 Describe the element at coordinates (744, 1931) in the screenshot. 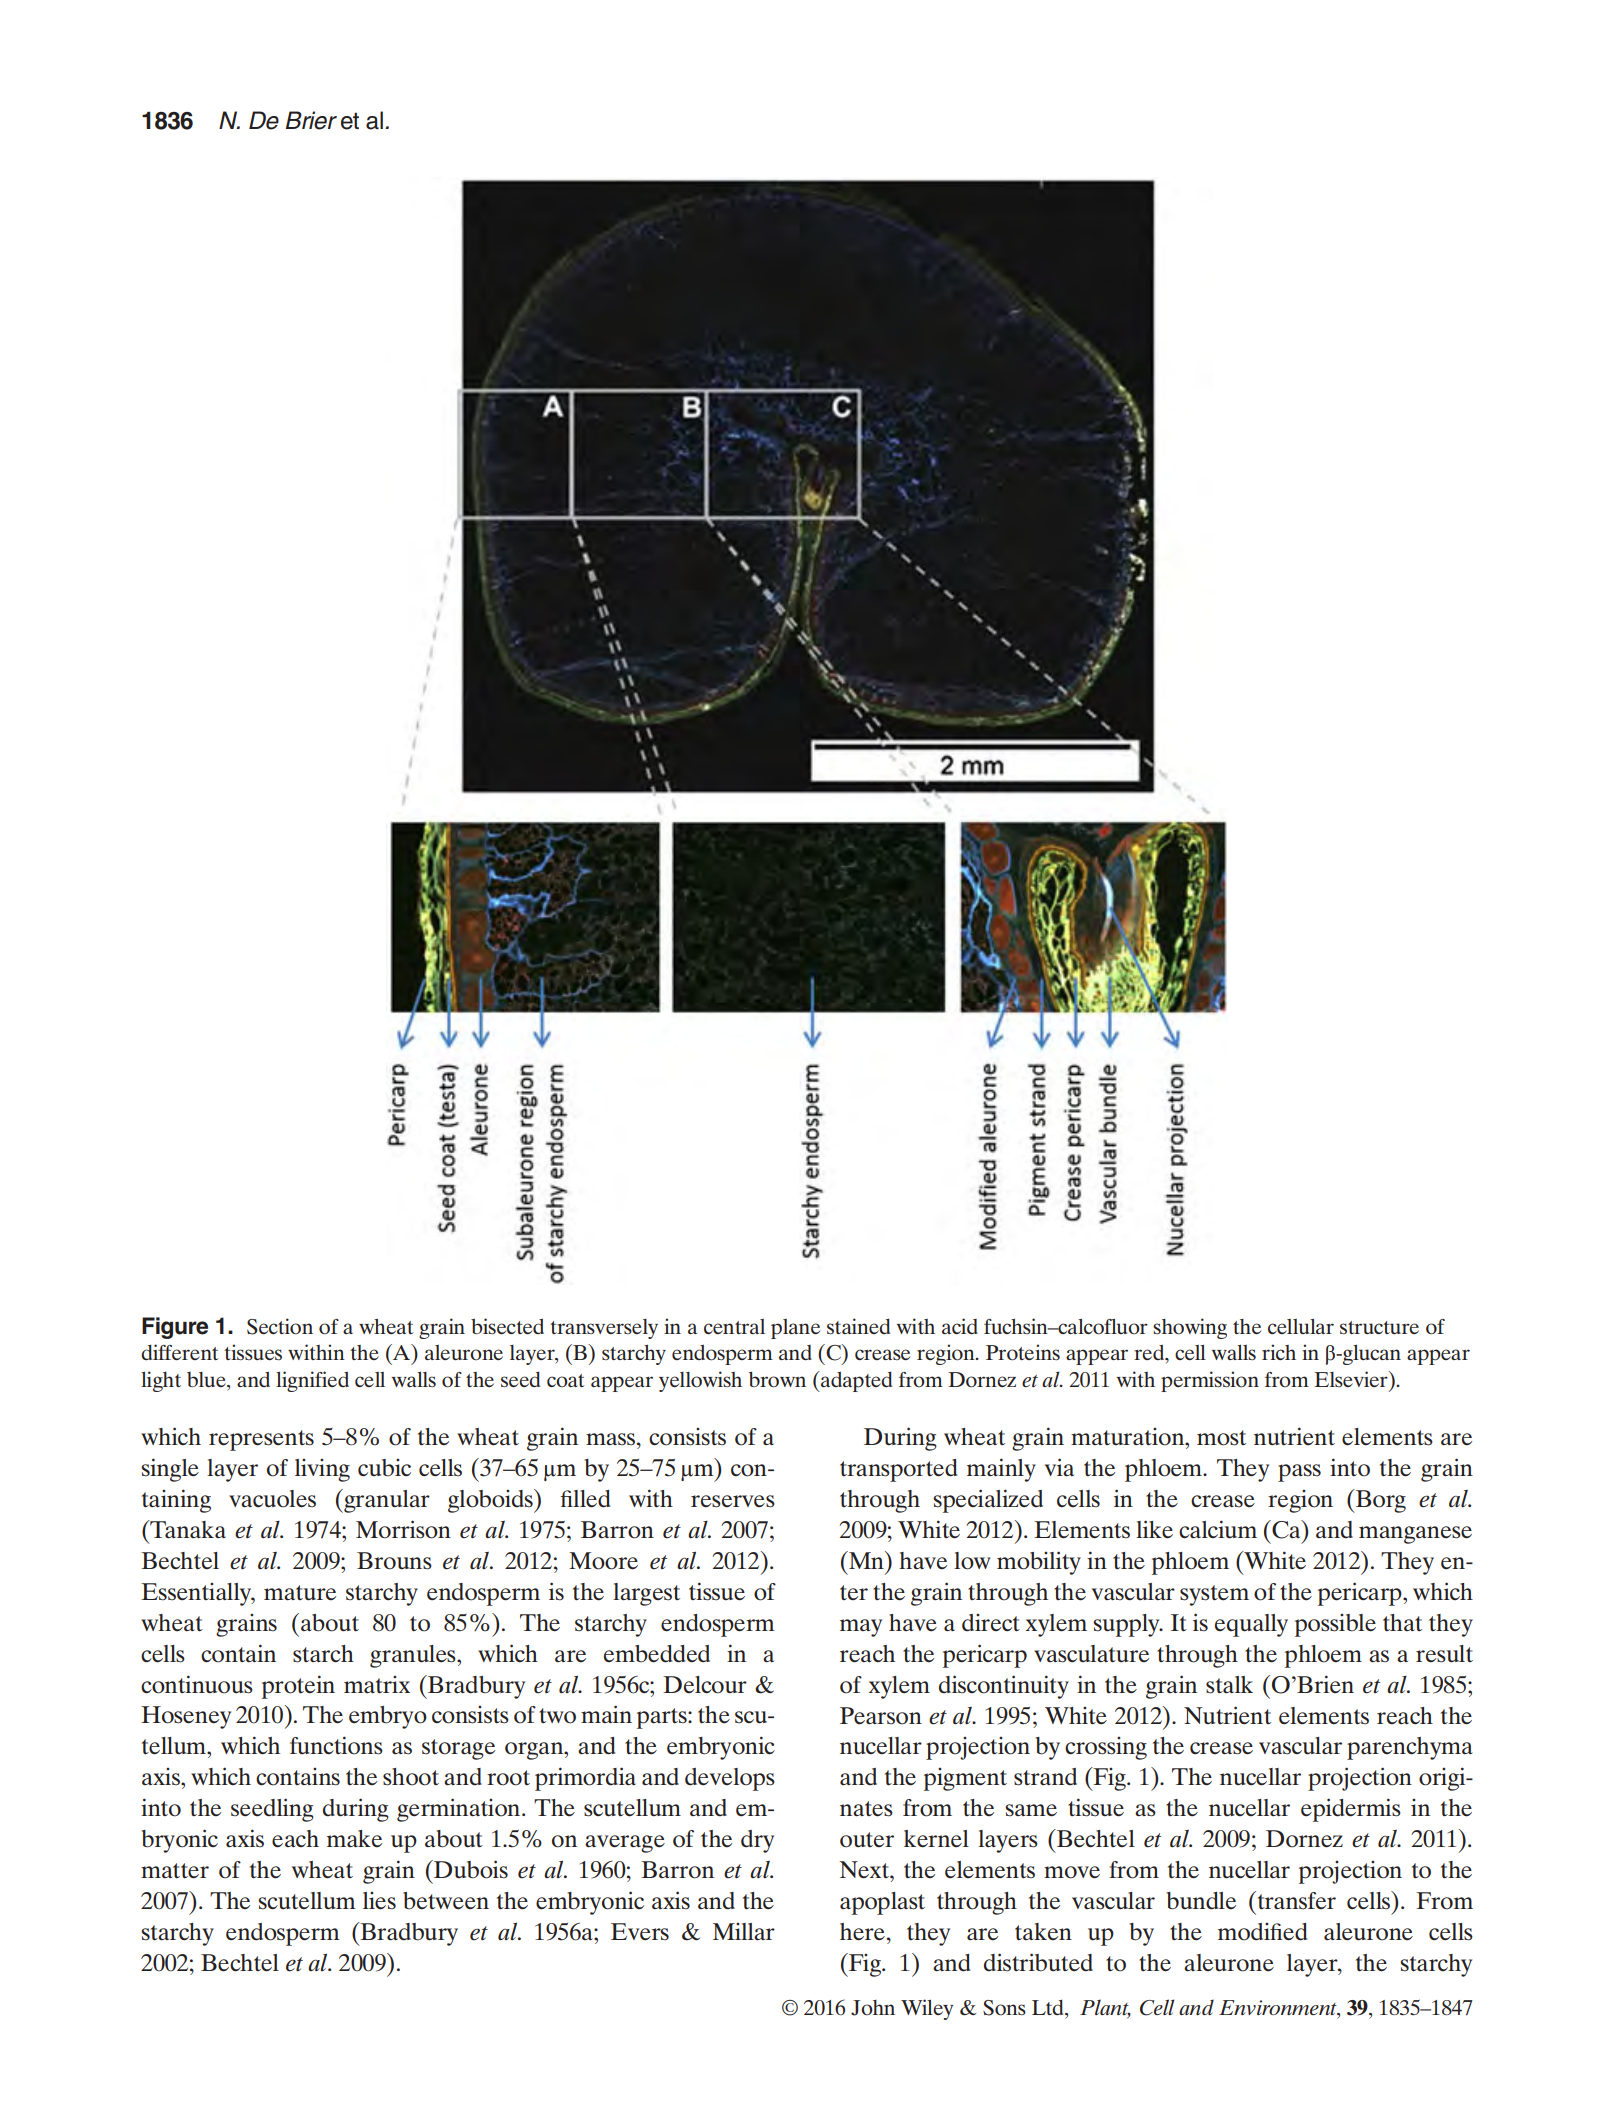

I see `Millar` at that location.
